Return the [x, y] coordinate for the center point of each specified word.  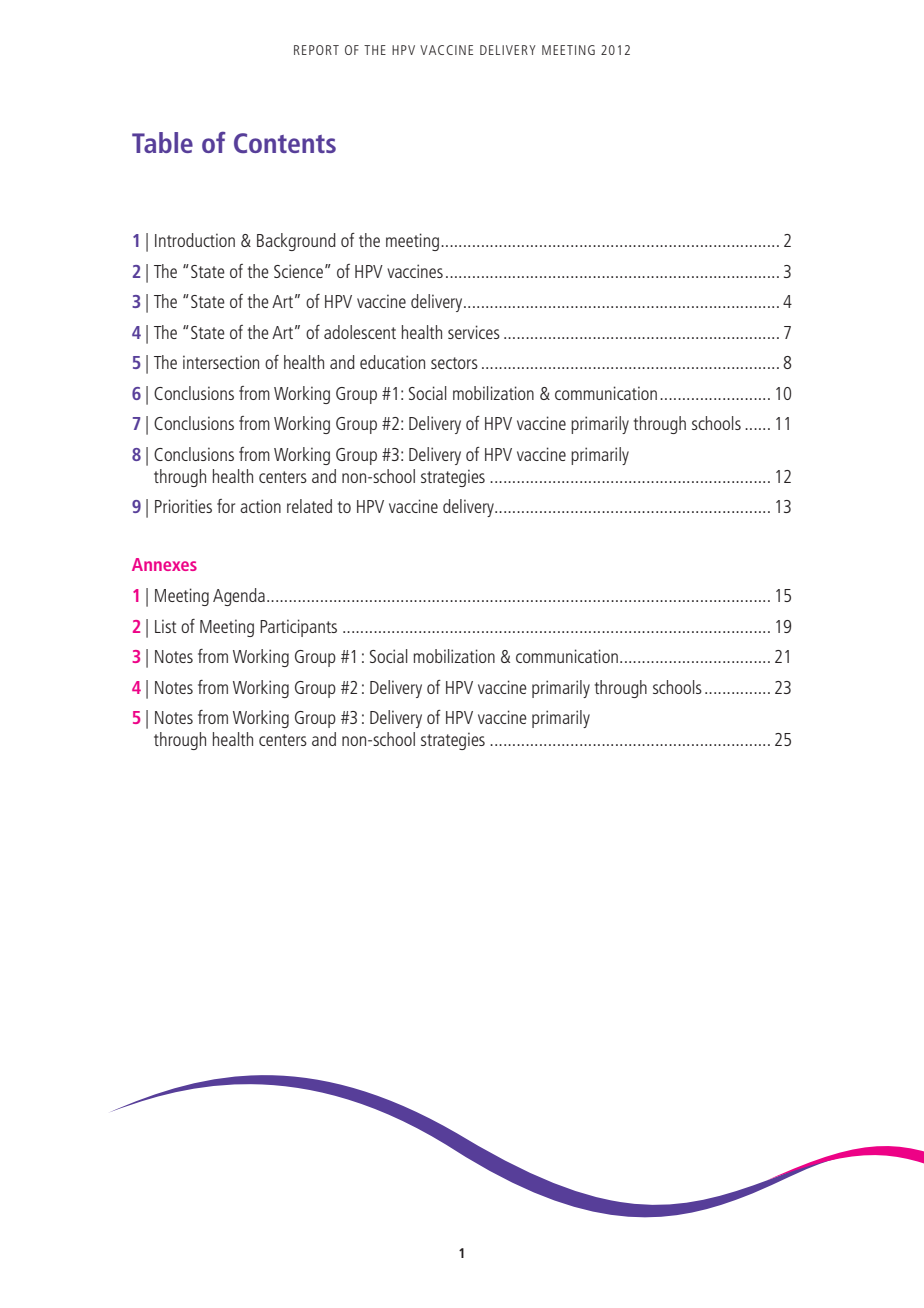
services [474, 332]
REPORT [316, 50]
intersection [221, 362]
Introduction [195, 240]
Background [296, 242]
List [165, 626]
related [309, 506]
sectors [454, 363]
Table [162, 142]
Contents [285, 143]
